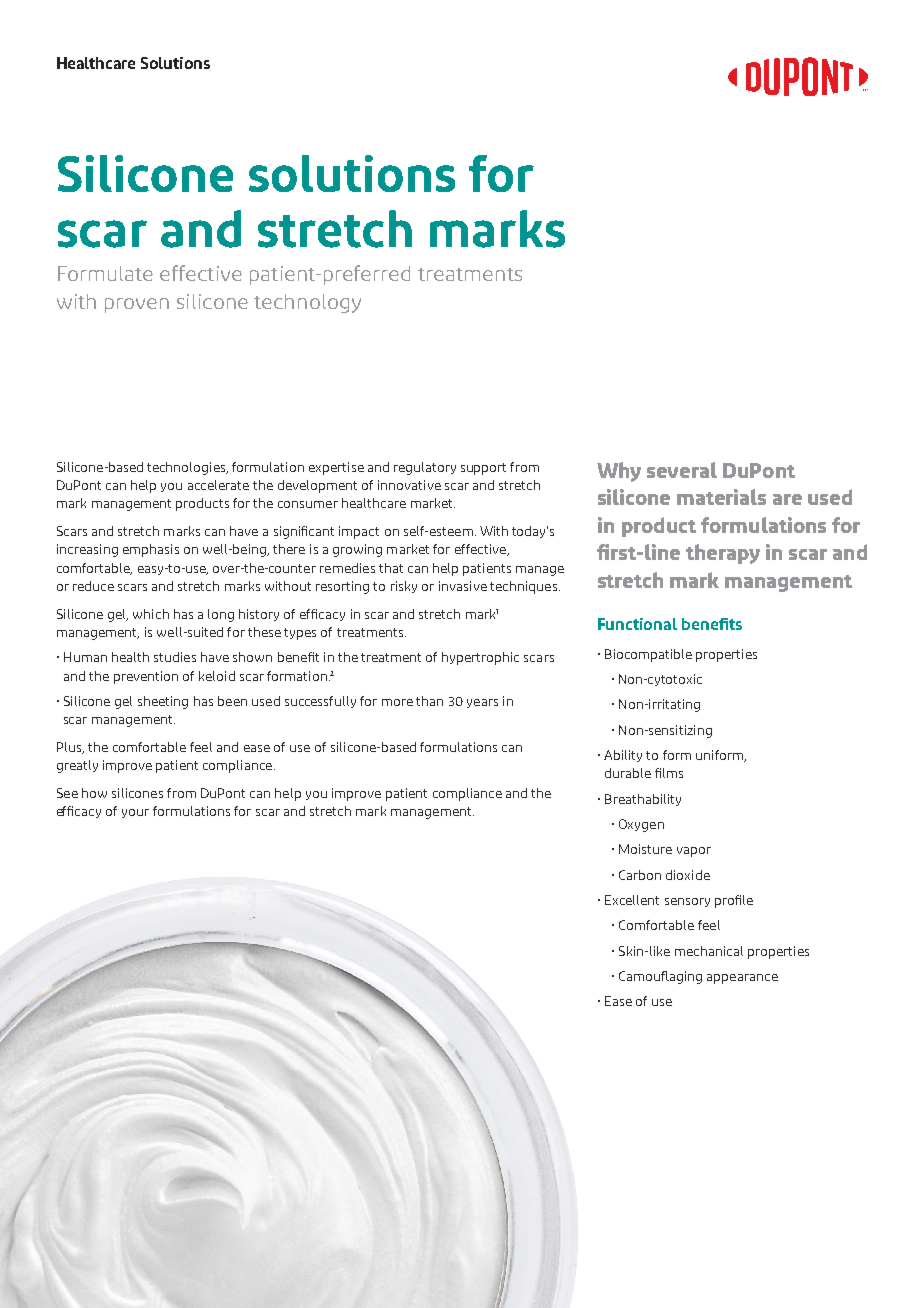 This document has height=1308, width=924. What do you see at coordinates (70, 748) in the document?
I see `Plus` at bounding box center [70, 748].
